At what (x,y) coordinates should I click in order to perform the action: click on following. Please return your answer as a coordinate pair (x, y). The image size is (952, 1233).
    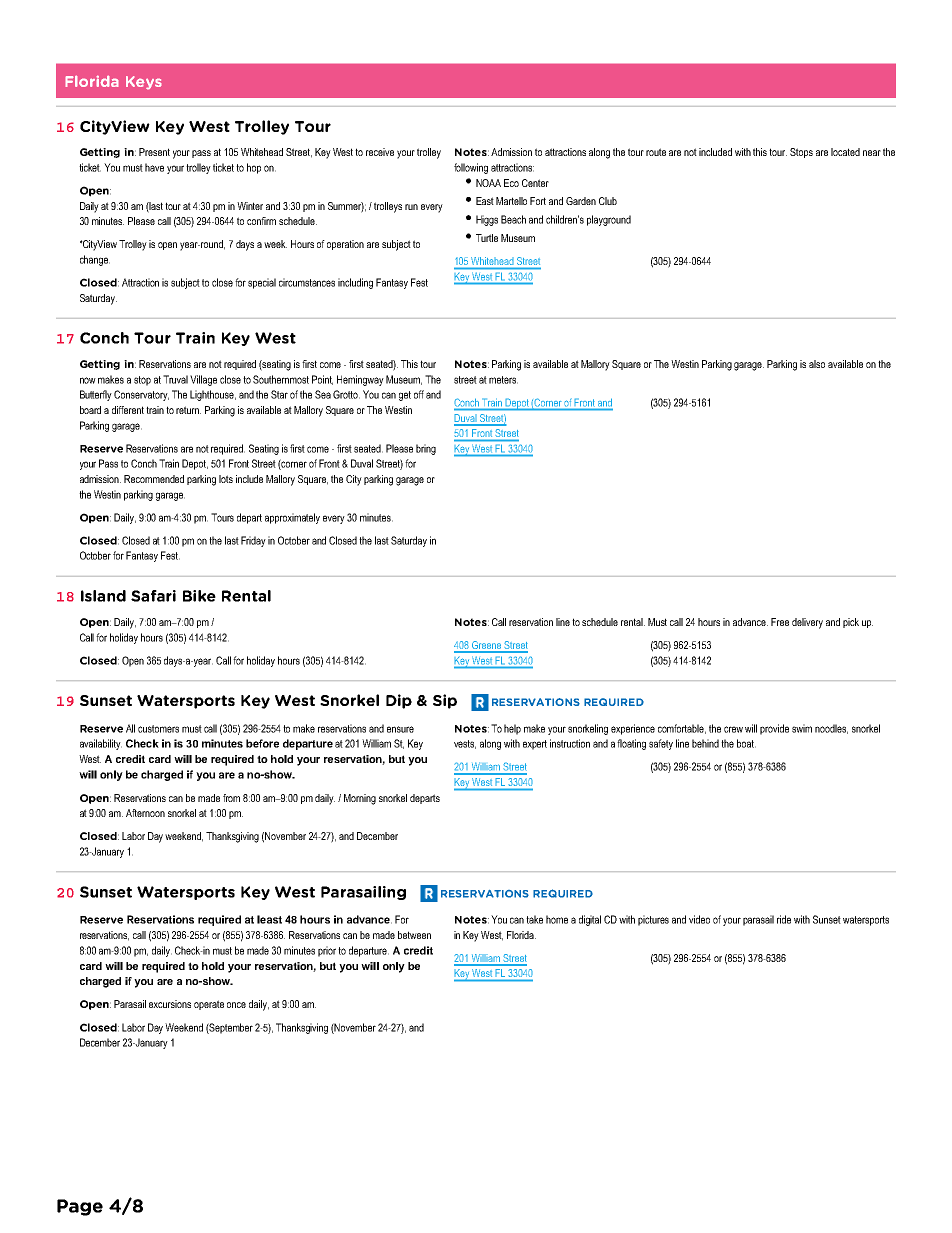
    Looking at the image, I should click on (471, 168).
